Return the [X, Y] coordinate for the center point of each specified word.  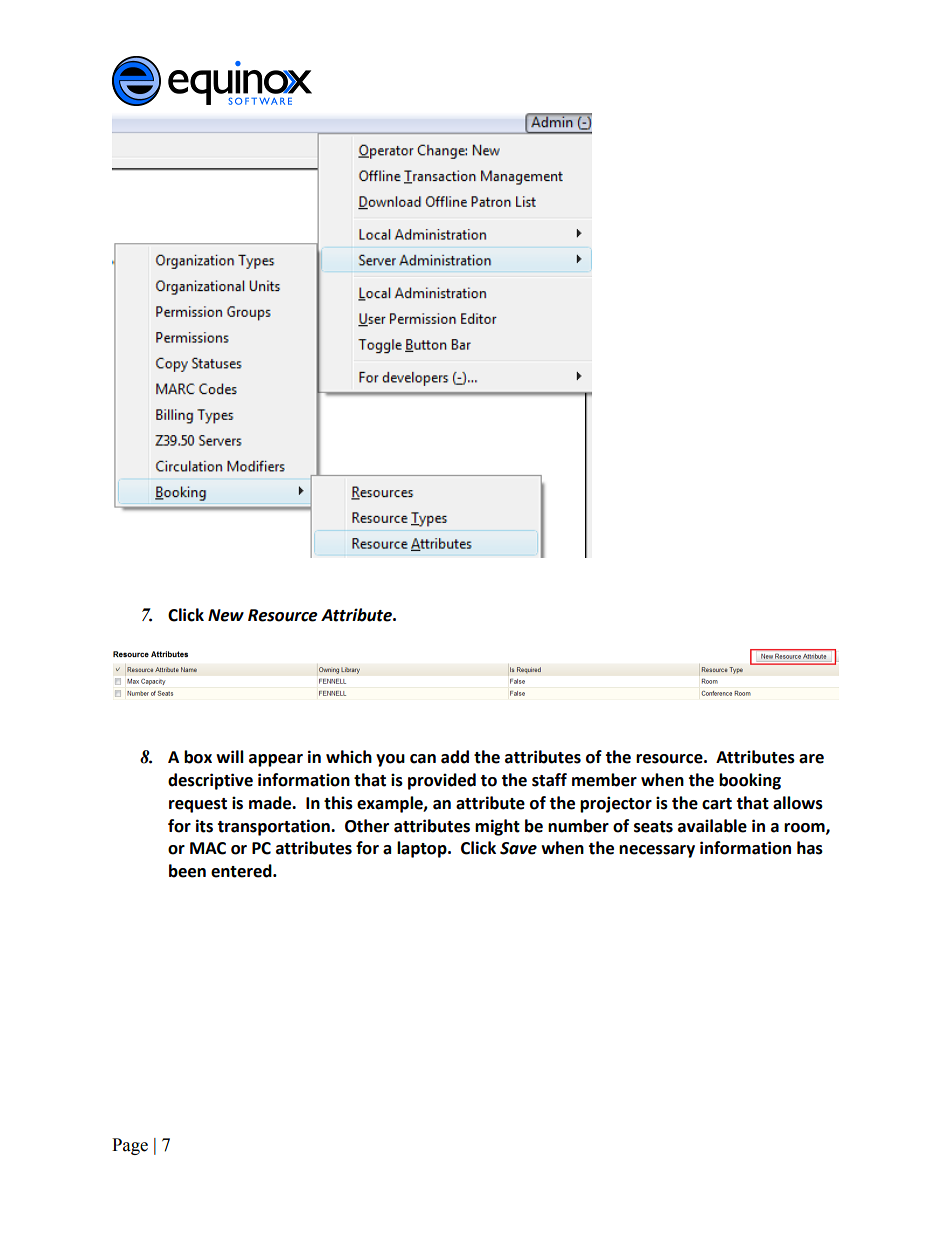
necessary [657, 851]
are [811, 759]
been [187, 871]
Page [130, 1146]
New [226, 615]
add [455, 757]
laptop [423, 849]
